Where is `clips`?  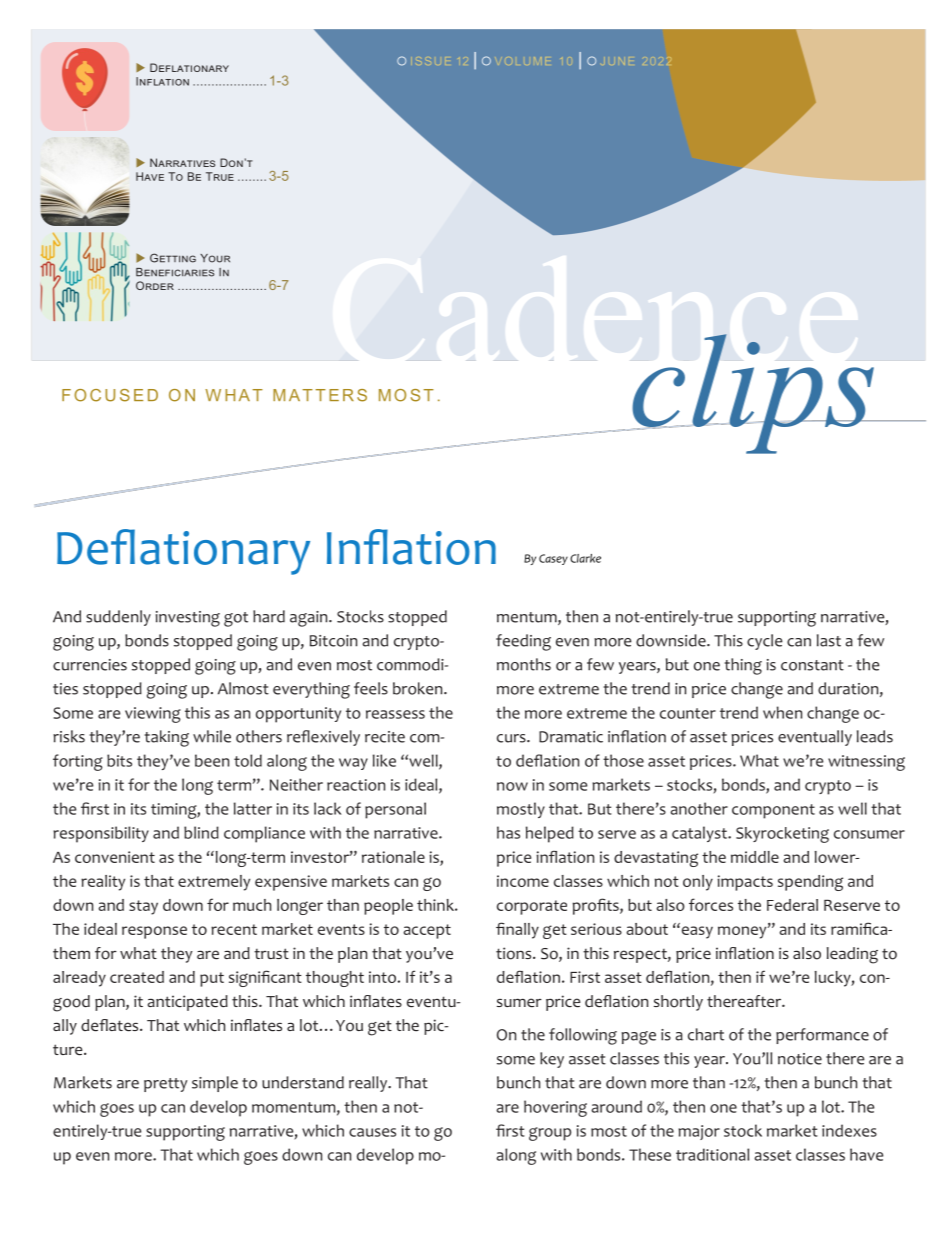
clips is located at coordinates (754, 394).
